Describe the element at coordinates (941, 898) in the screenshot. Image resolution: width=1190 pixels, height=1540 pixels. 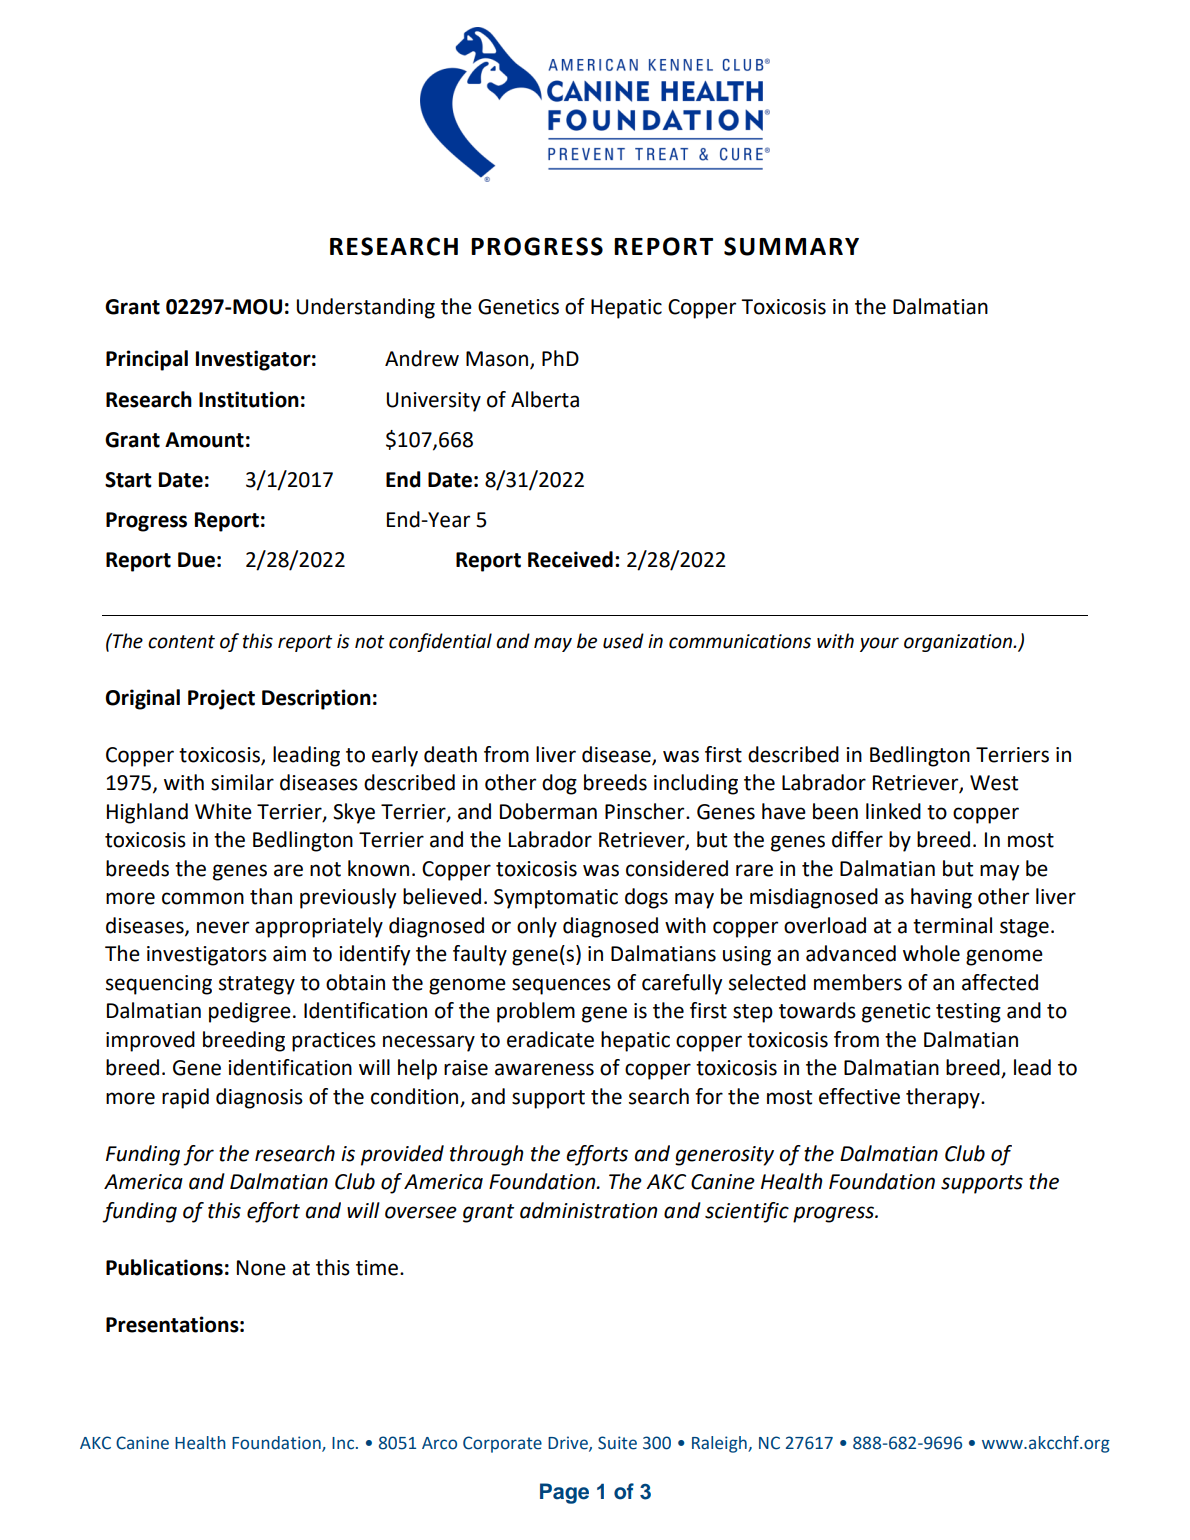
I see `having` at that location.
